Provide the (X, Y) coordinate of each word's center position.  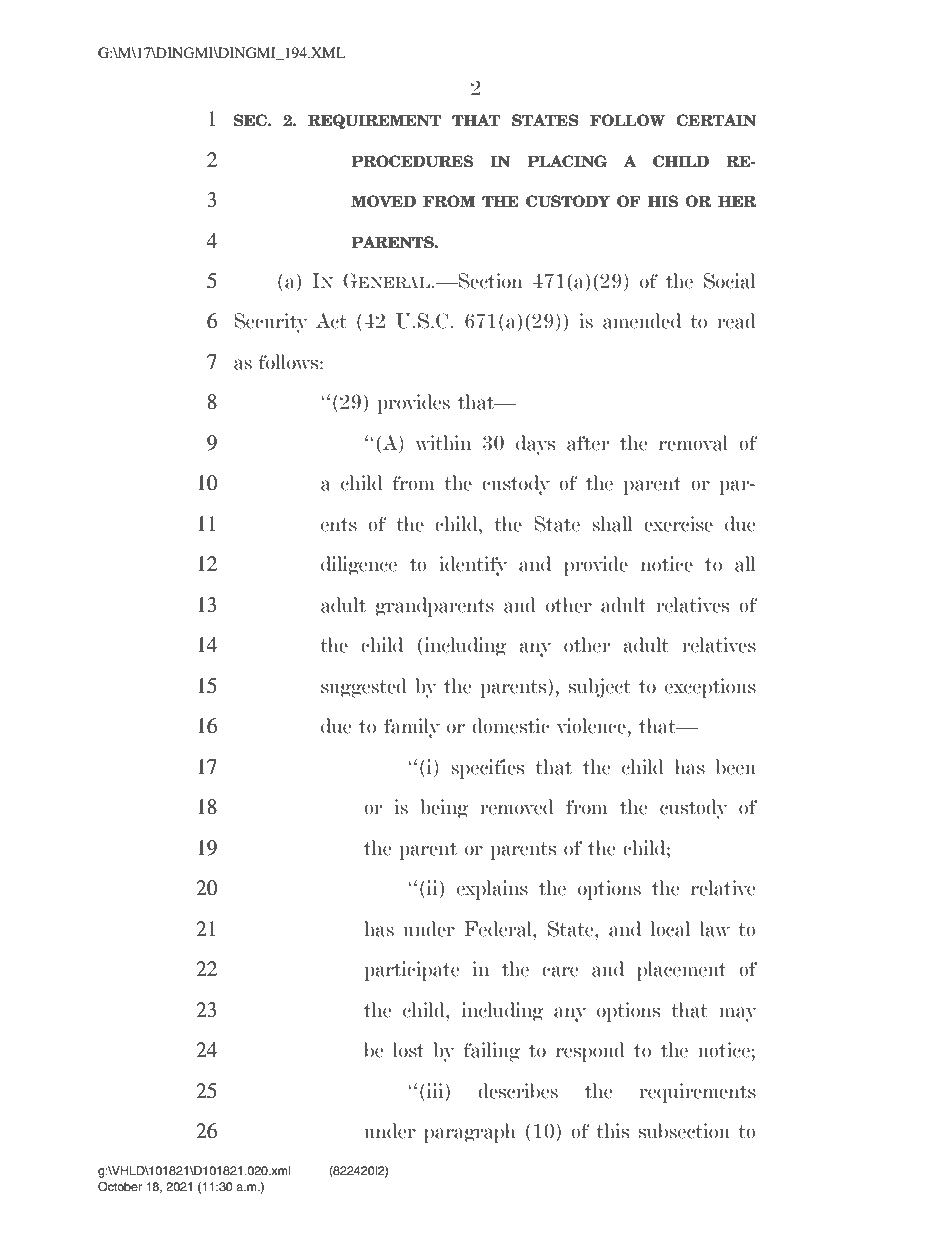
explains (492, 890)
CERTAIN (716, 120)
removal (693, 443)
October (120, 1187)
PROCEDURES (412, 161)
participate (412, 971)
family (412, 728)
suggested (364, 688)
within (443, 443)
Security (271, 323)
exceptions (710, 688)
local (670, 929)
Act (331, 321)
